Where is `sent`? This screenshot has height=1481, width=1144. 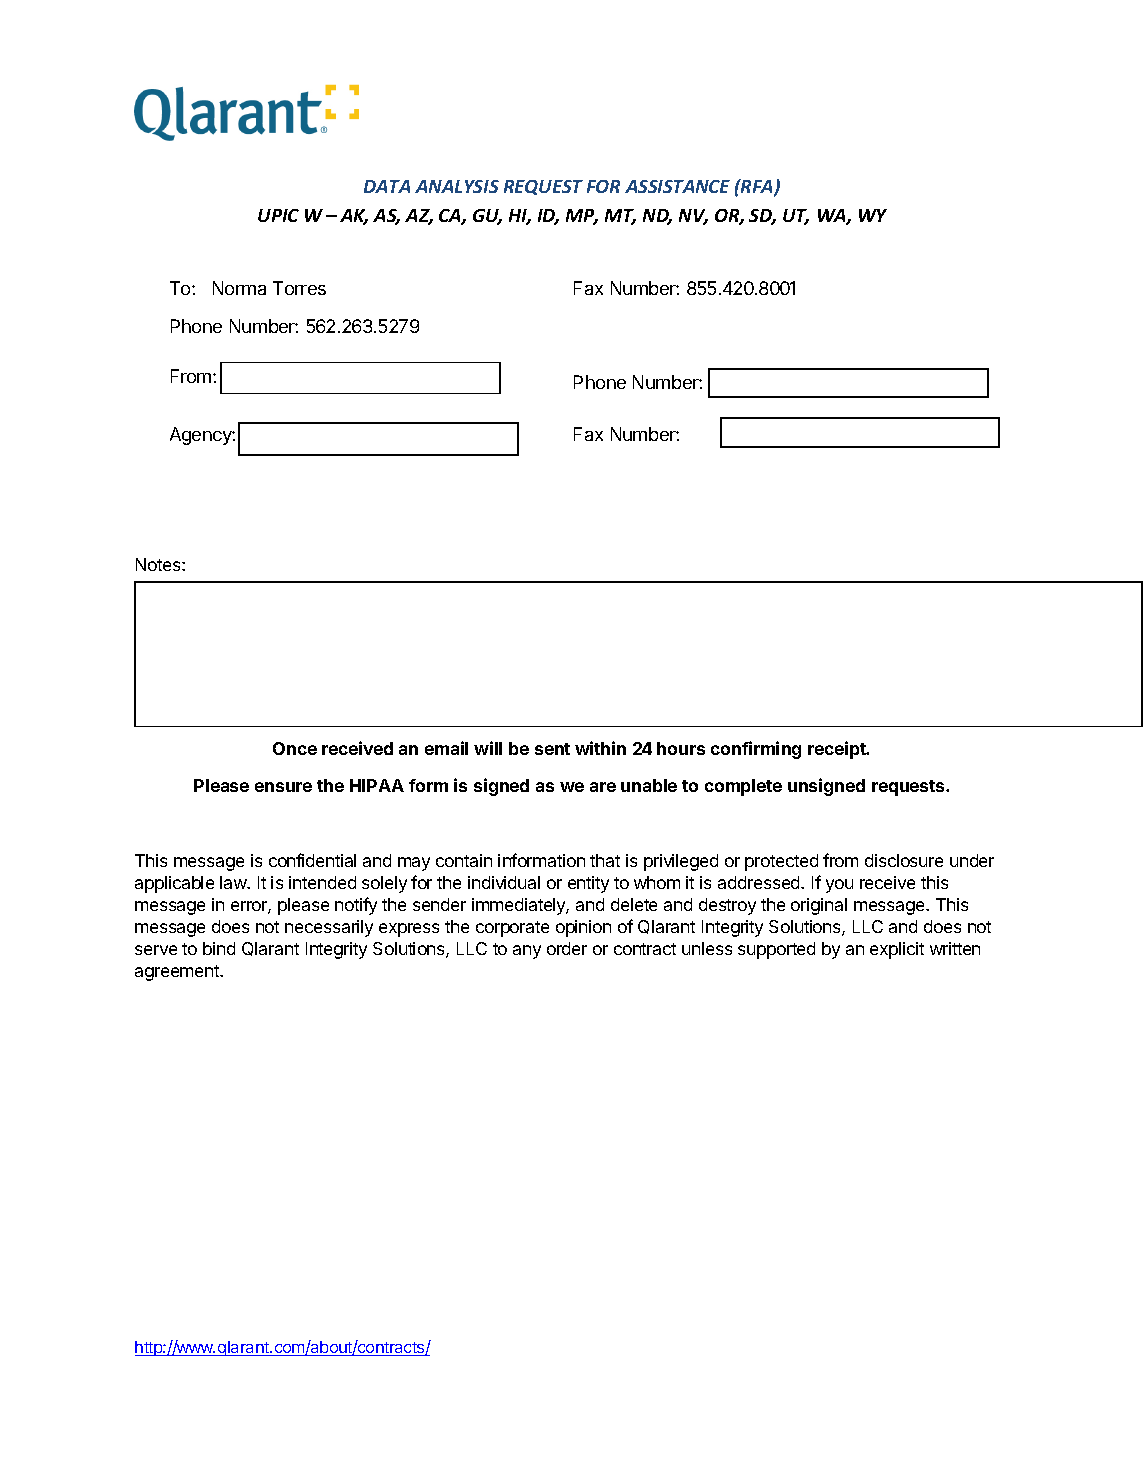 sent is located at coordinates (552, 749).
